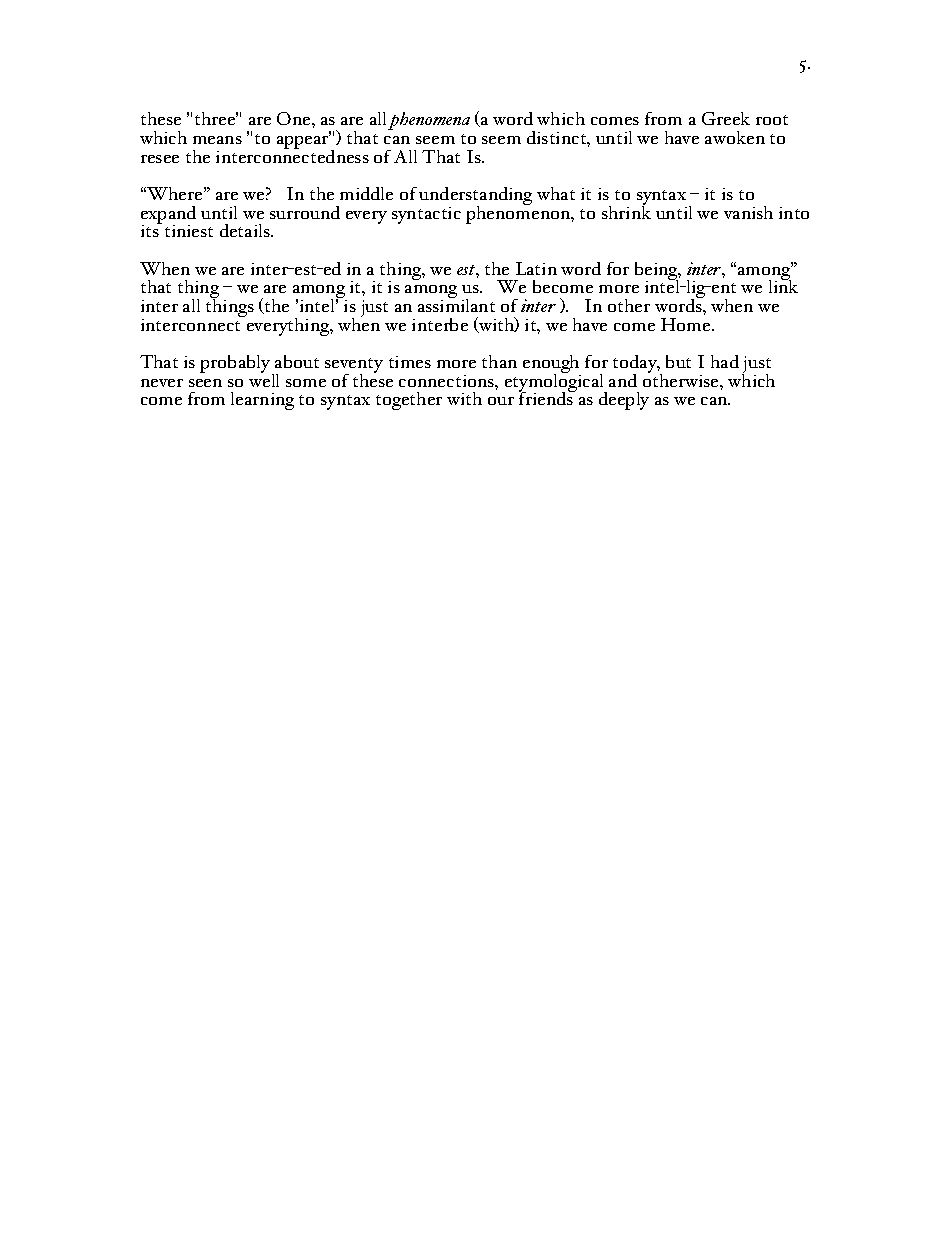 This screenshot has height=1233, width=952. Describe the element at coordinates (217, 140) in the screenshot. I see `means` at that location.
